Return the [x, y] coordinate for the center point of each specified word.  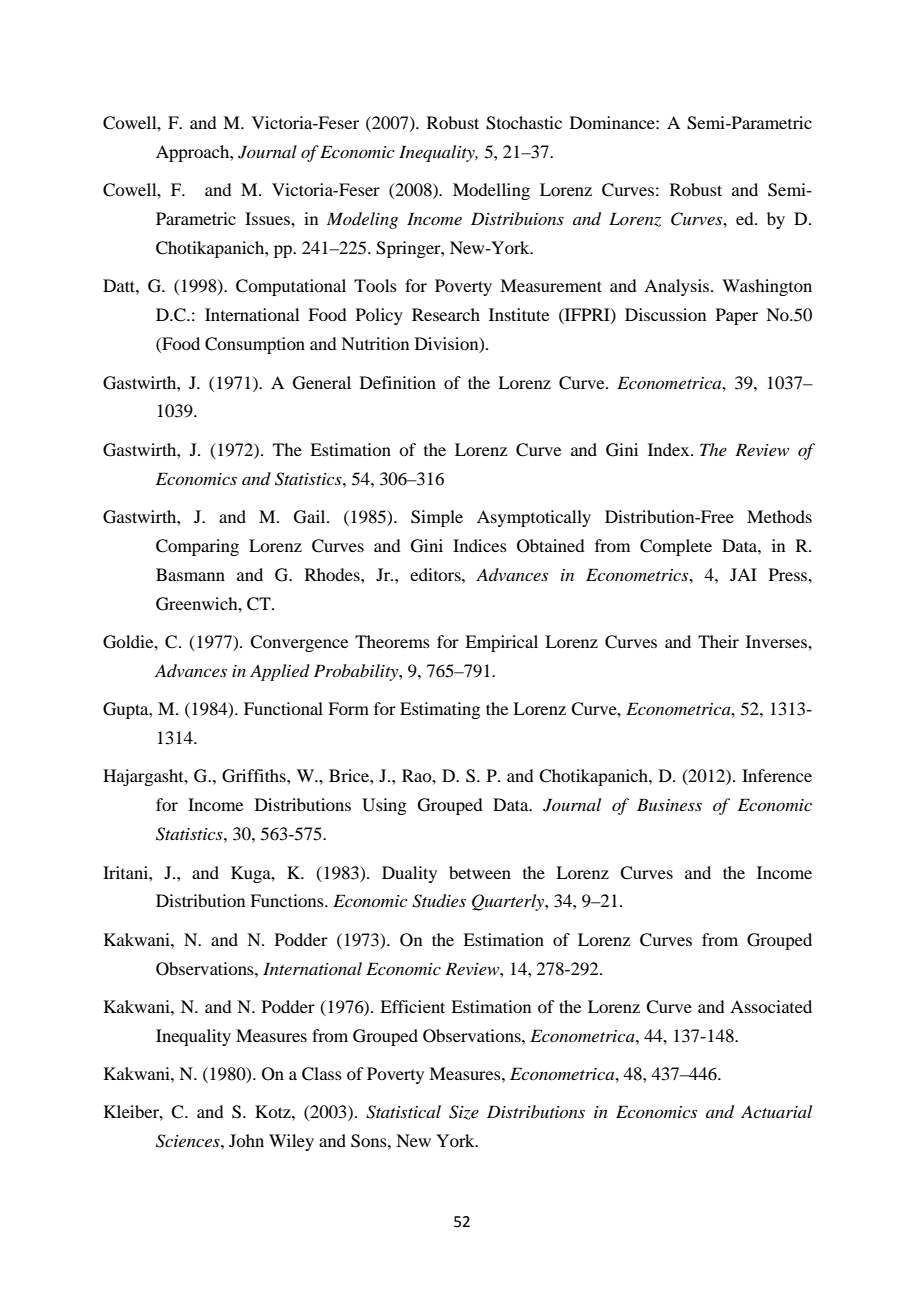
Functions [288, 900]
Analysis [678, 287]
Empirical [501, 643]
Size [464, 1112]
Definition [398, 382]
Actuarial [776, 1111]
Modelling [491, 191]
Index [670, 449]
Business [669, 804]
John [246, 1140]
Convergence [299, 643]
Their [718, 641]
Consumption [255, 345]
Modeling [362, 220]
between [480, 872]
